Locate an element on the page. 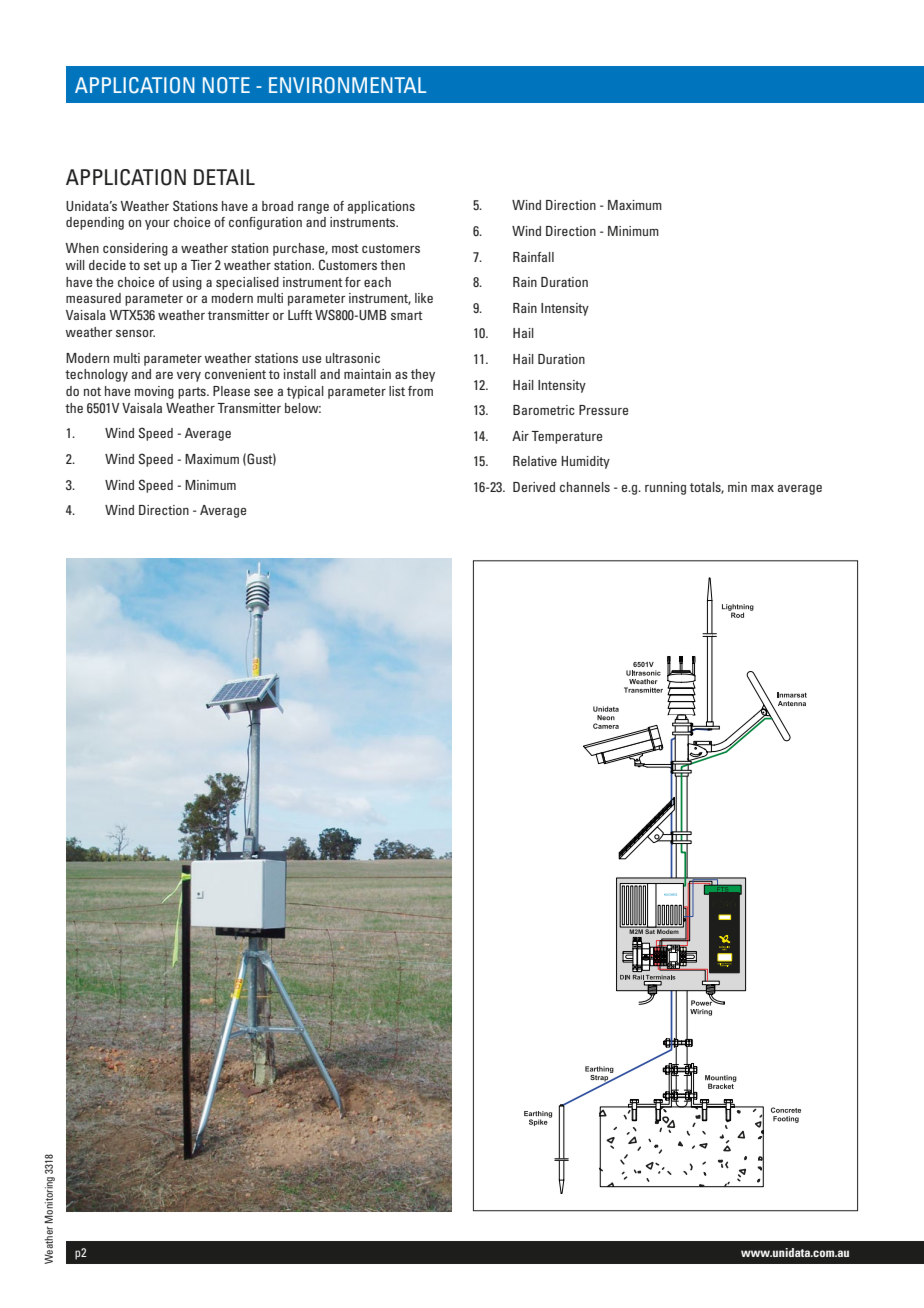  NOTE is located at coordinates (226, 85).
